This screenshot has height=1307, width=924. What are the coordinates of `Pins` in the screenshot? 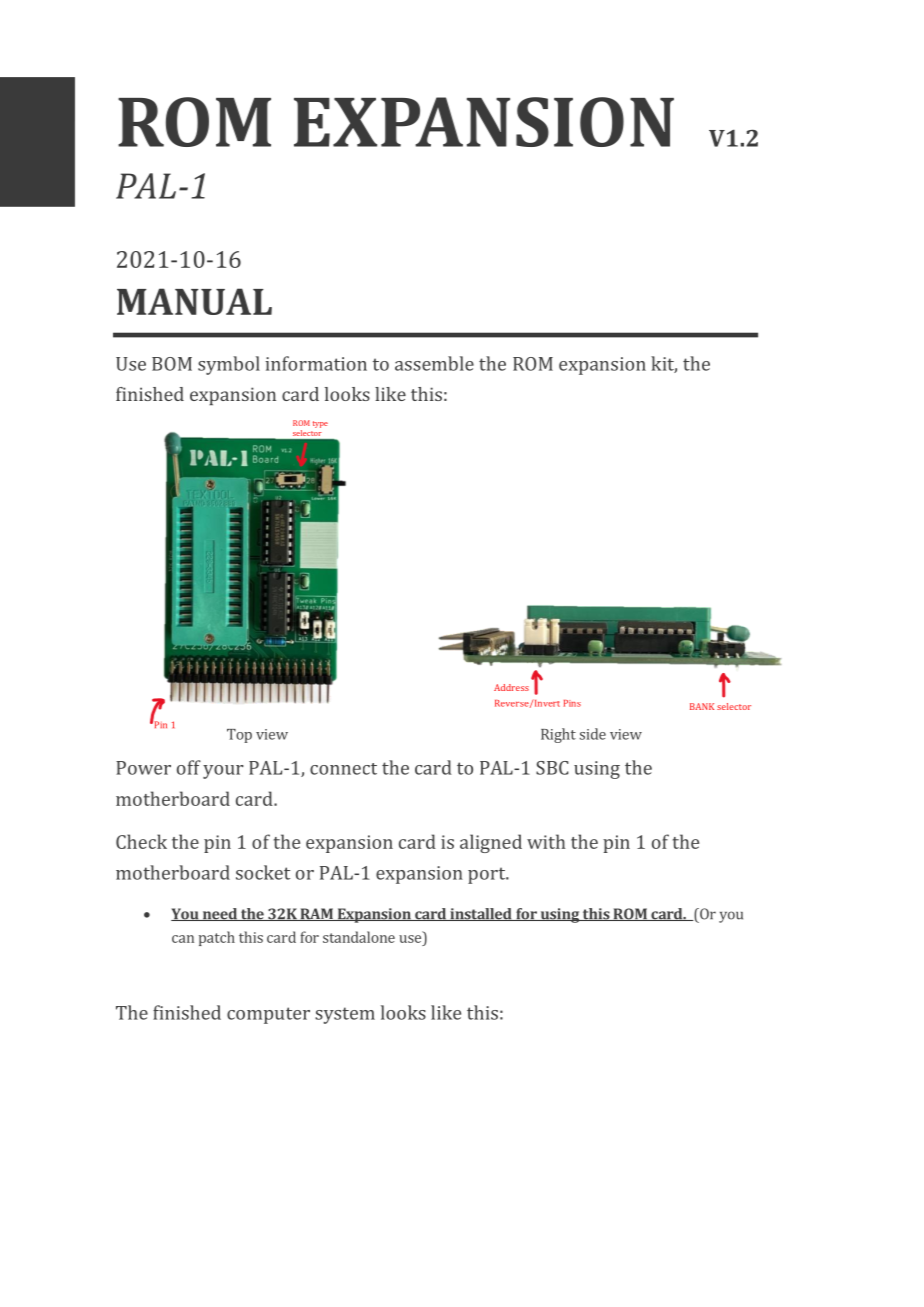 It's located at (572, 703).
